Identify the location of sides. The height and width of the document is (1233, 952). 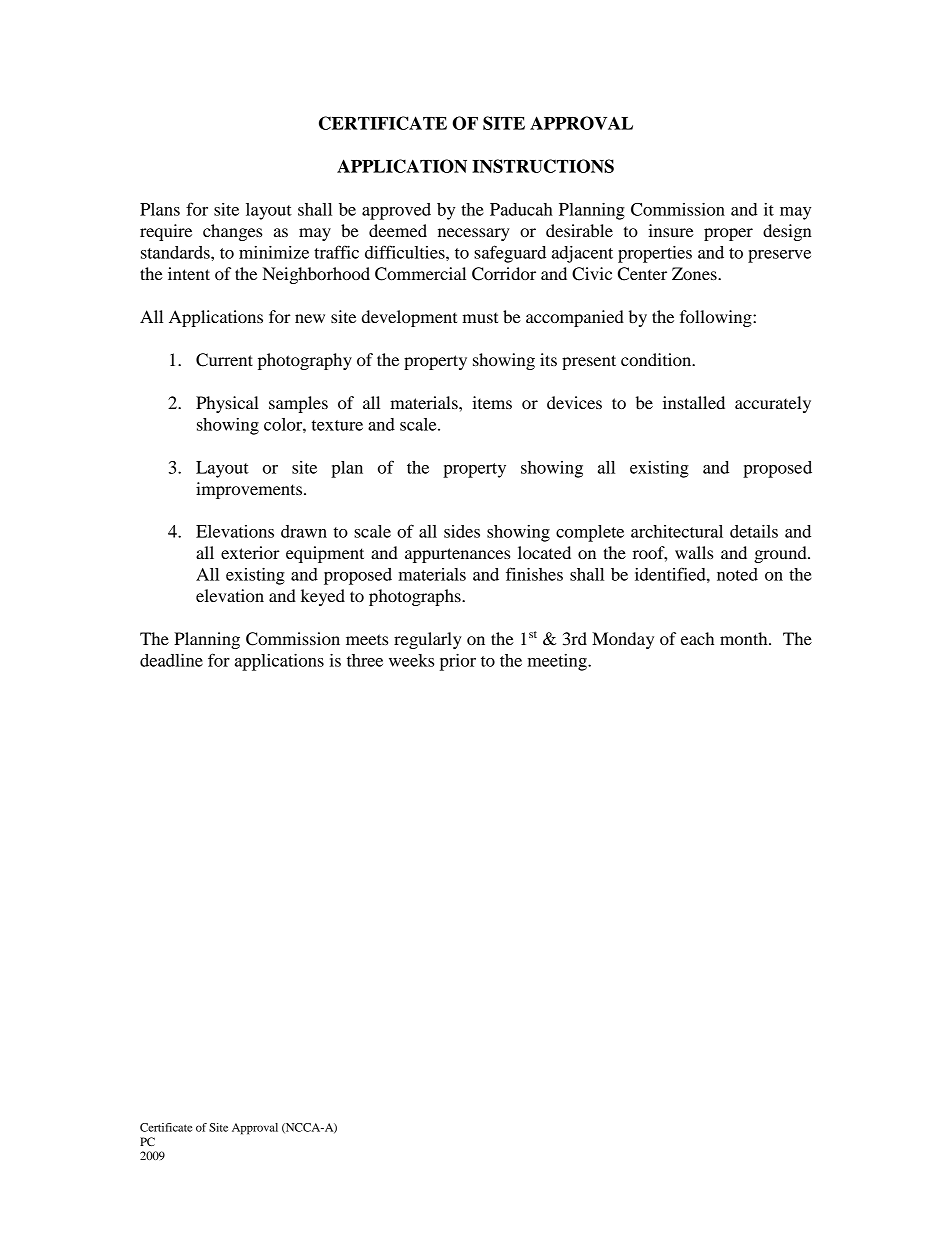
(462, 531).
